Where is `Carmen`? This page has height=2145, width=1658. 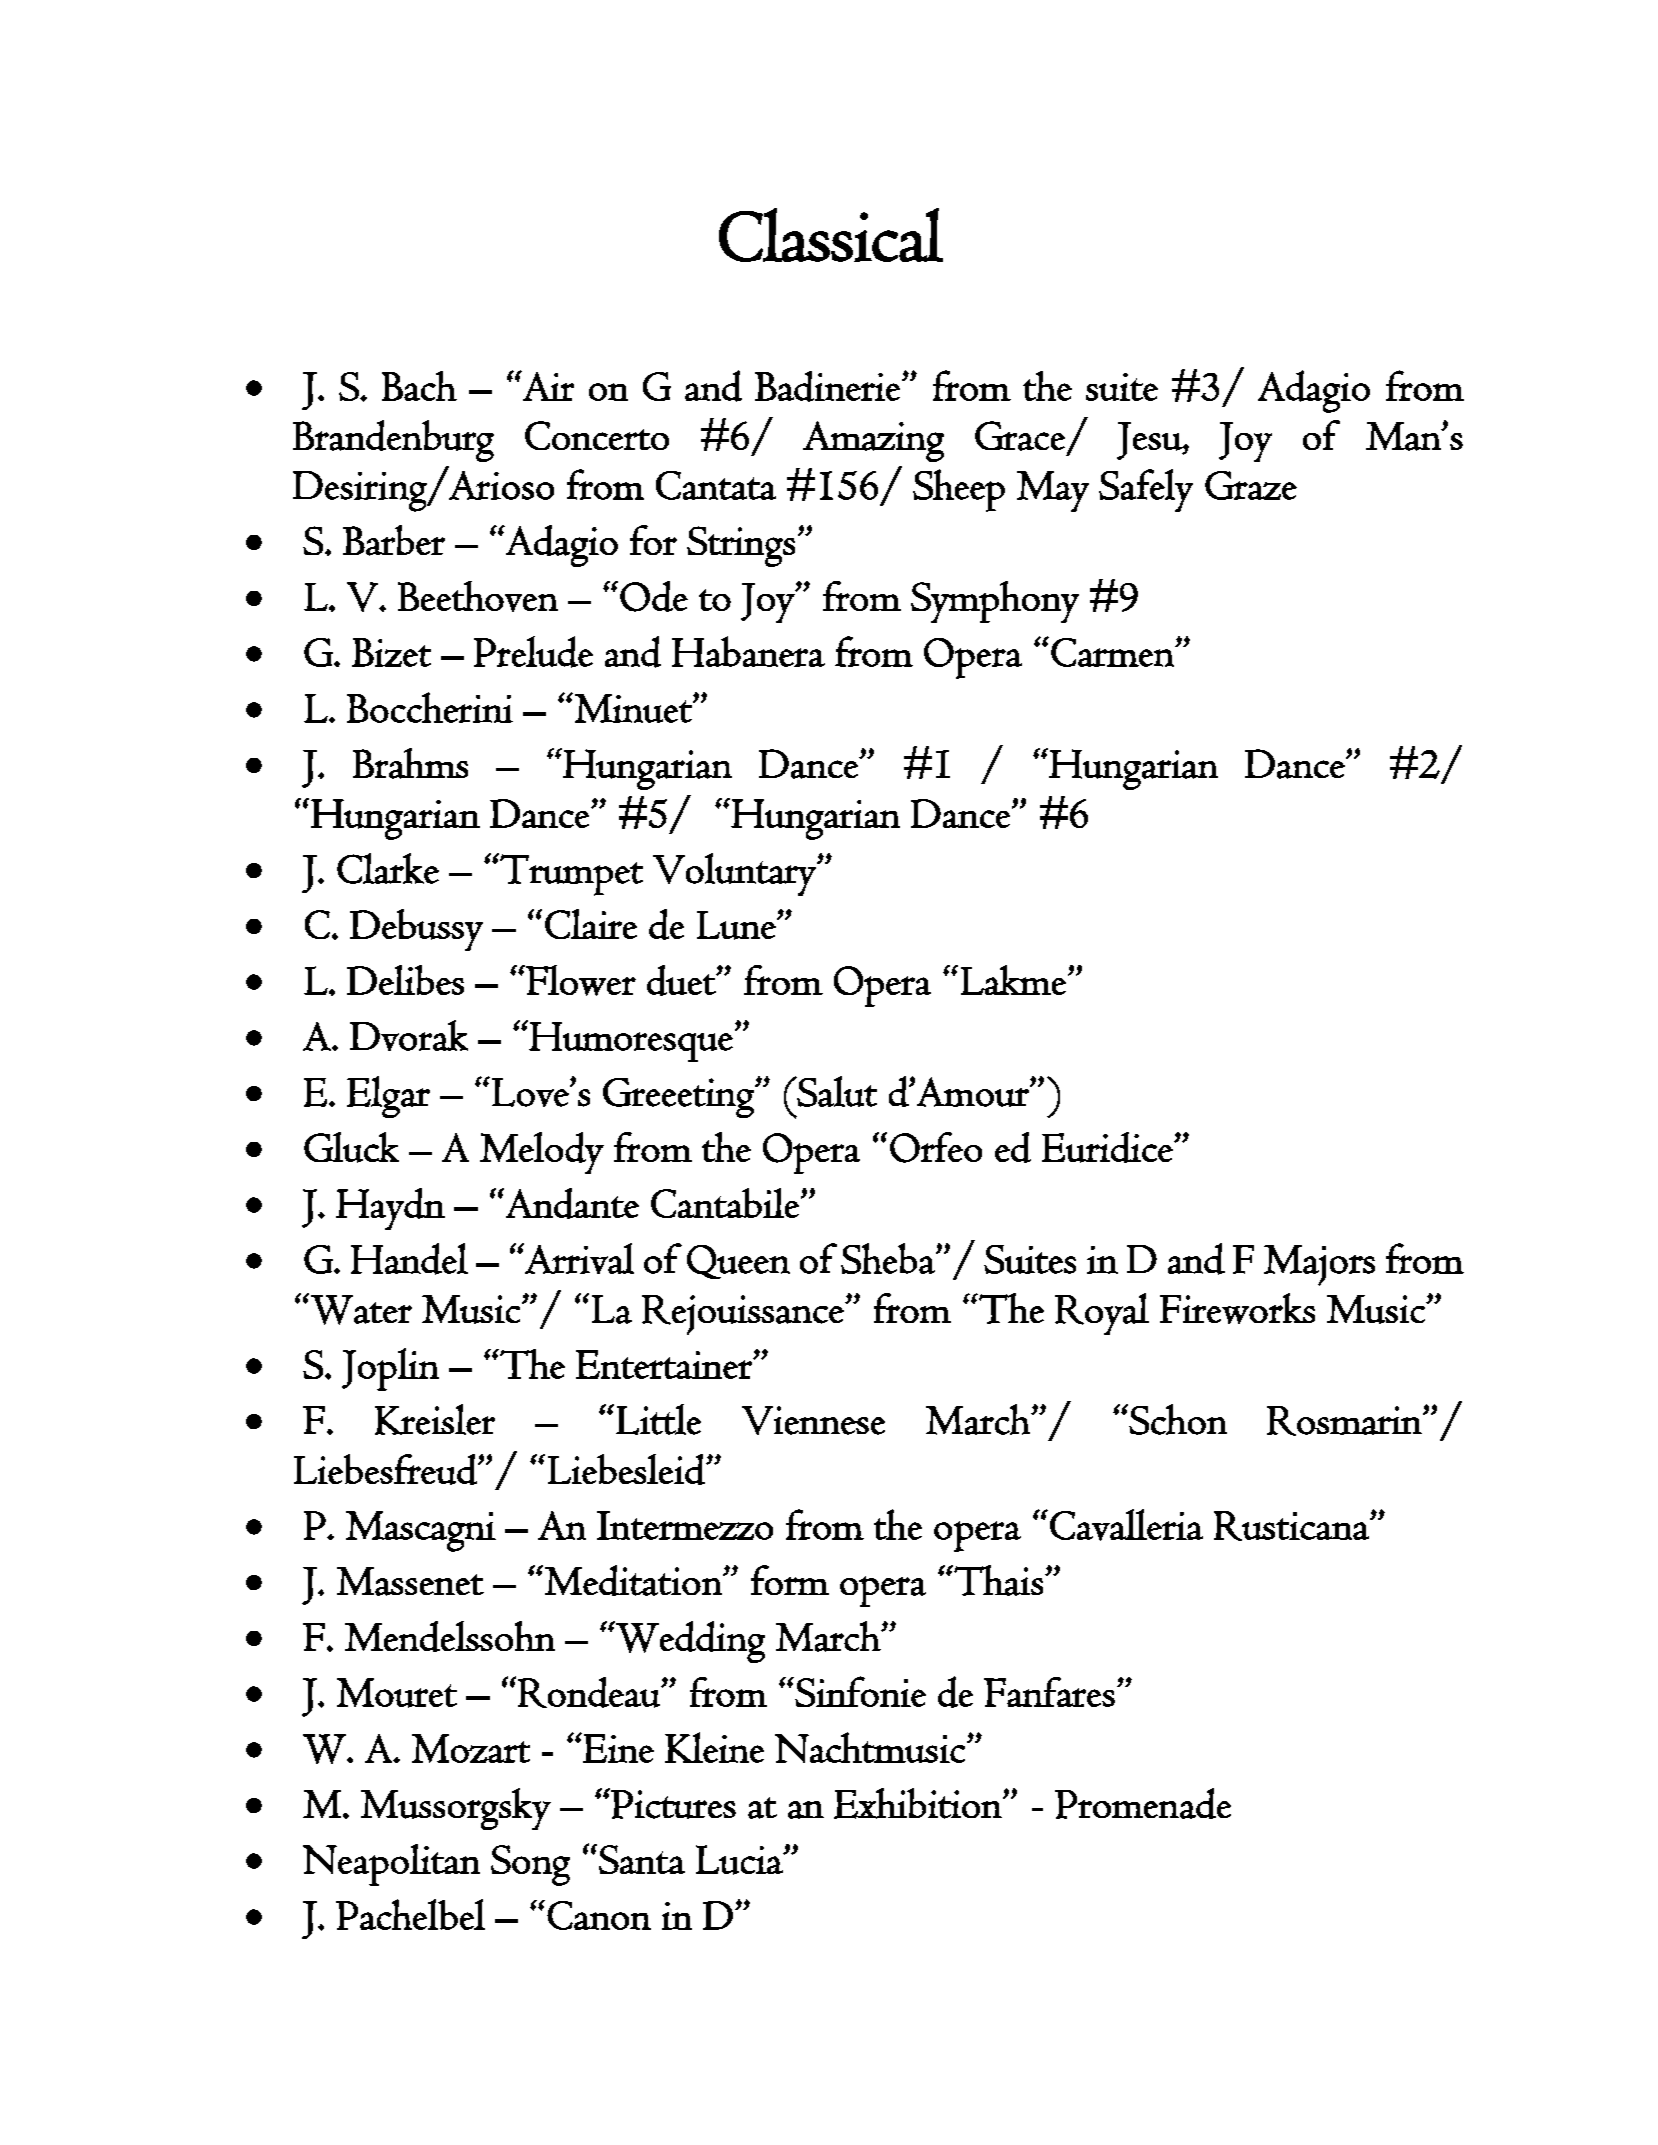
Carmen is located at coordinates (1113, 652).
